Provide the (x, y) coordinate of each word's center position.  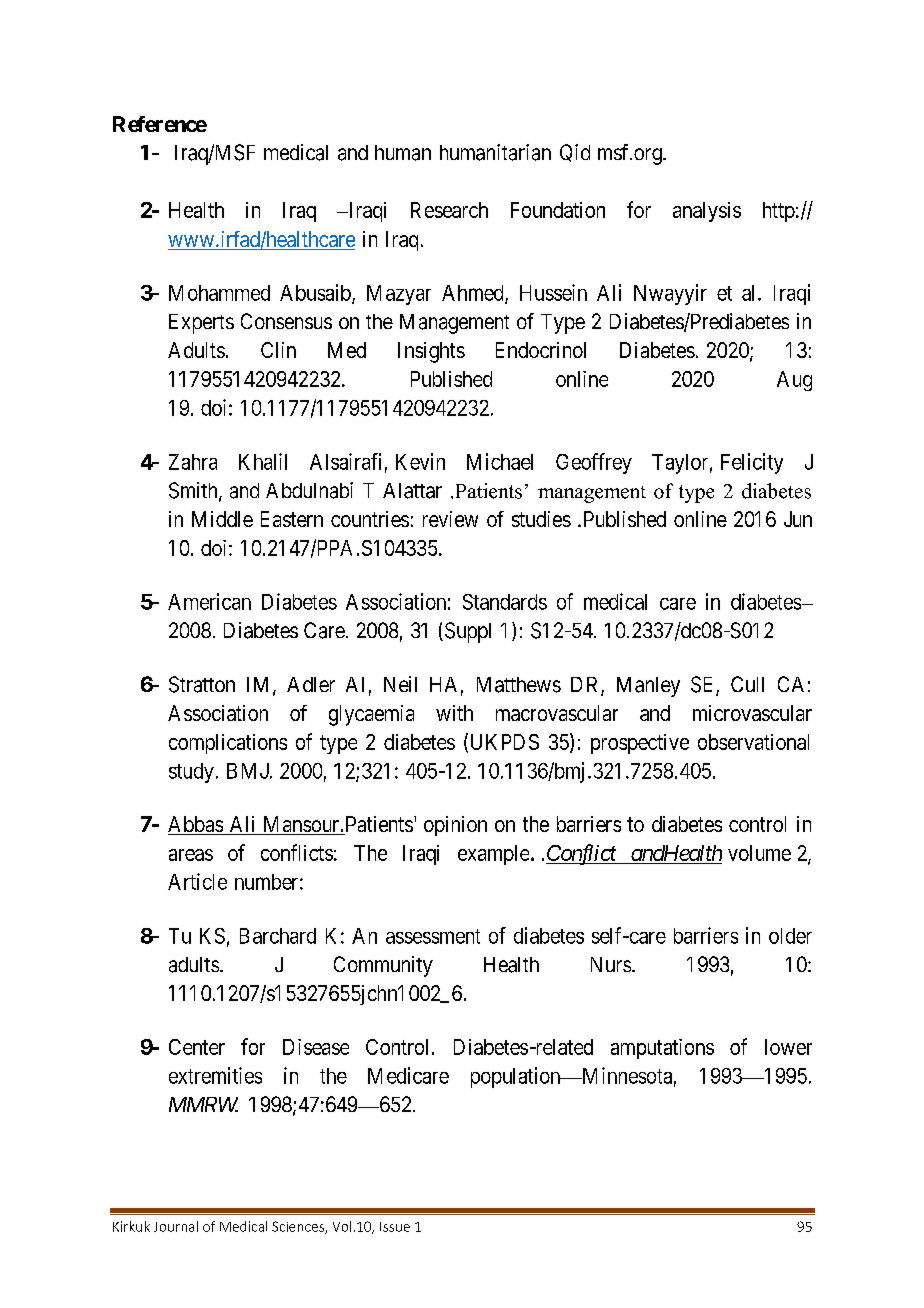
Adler (311, 684)
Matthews (519, 685)
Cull (747, 684)
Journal (176, 1226)
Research (449, 210)
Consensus (286, 321)
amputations (662, 1049)
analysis (707, 212)
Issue (395, 1227)
